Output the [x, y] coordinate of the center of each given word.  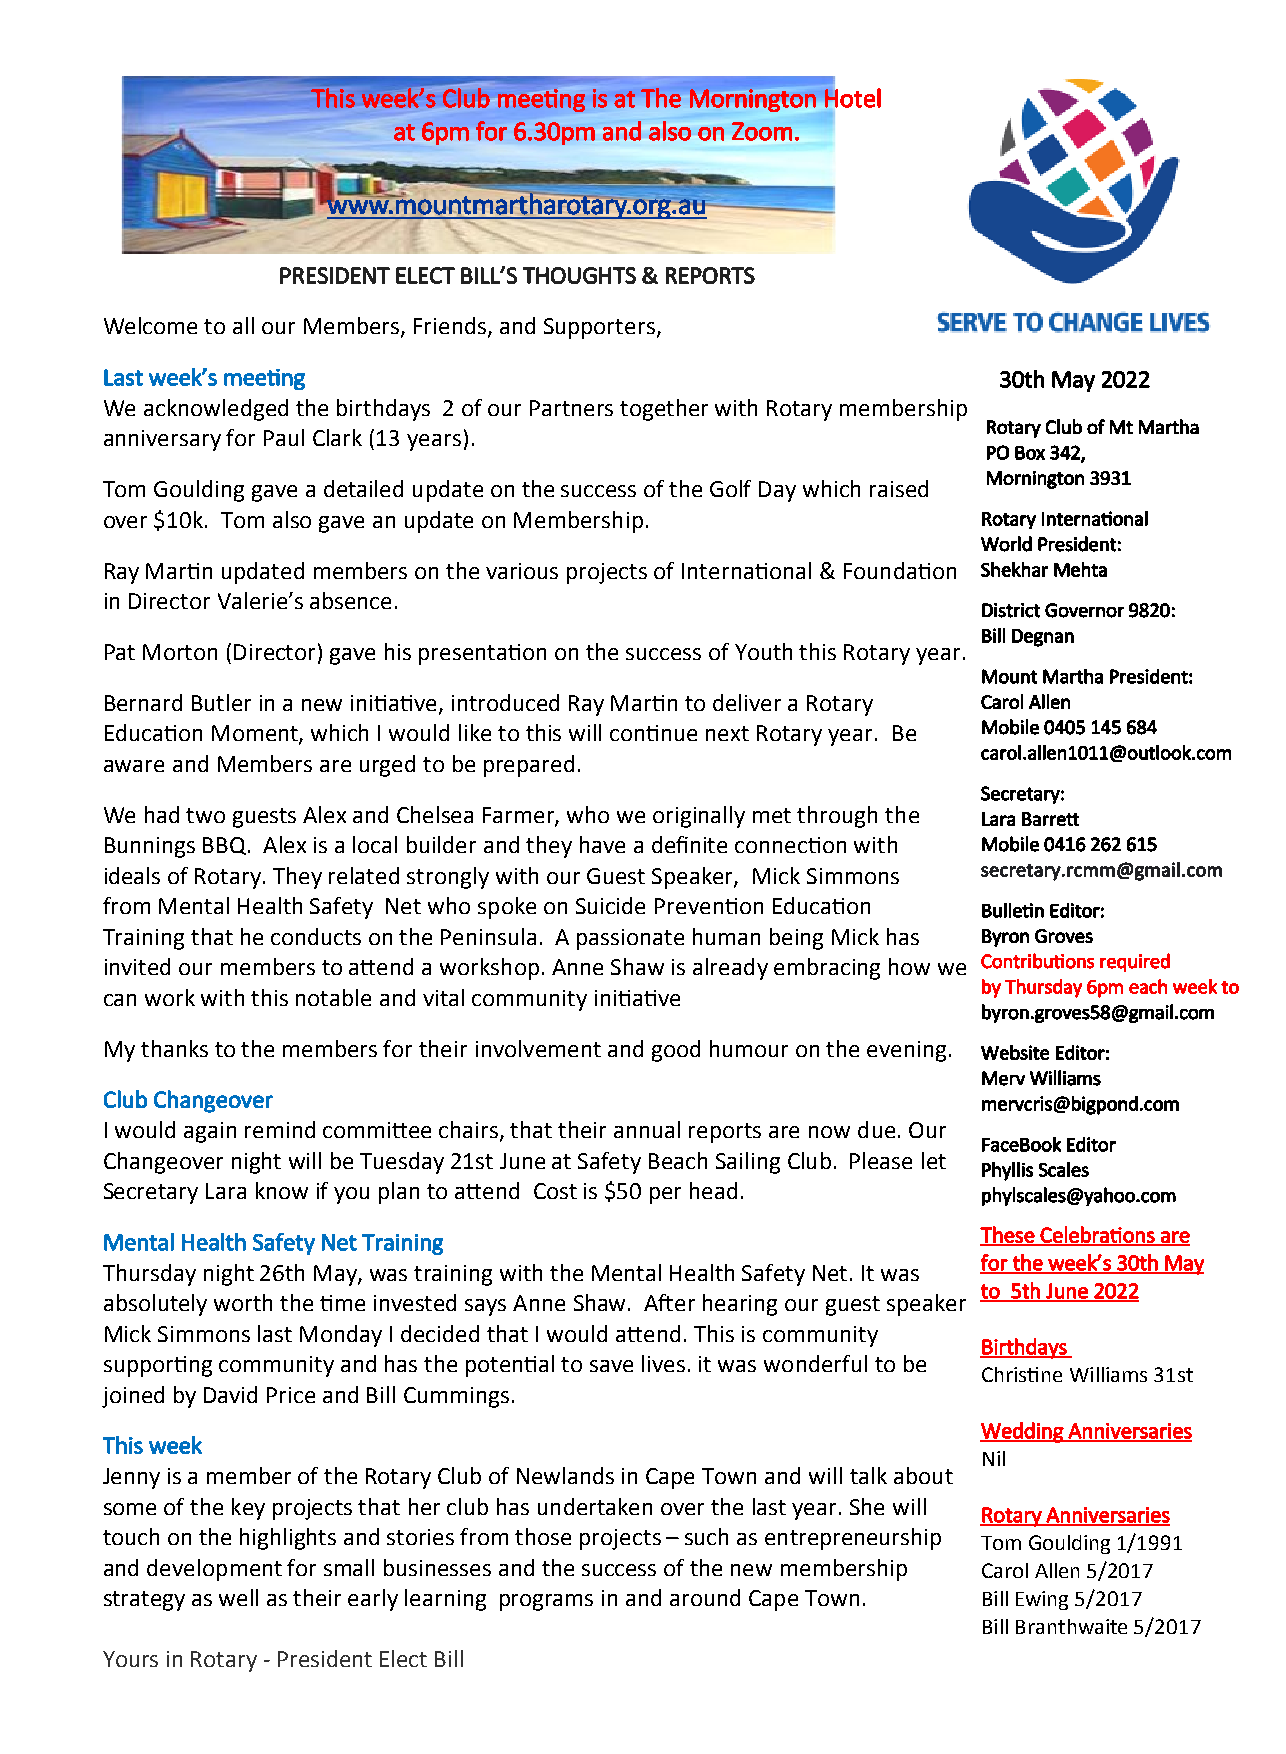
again [210, 1132]
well [238, 1597]
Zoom [762, 131]
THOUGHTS [579, 275]
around [705, 1597]
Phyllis [1007, 1171]
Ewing [1042, 1600]
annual [647, 1129]
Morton [180, 652]
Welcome [150, 325]
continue [653, 733]
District [1011, 610]
